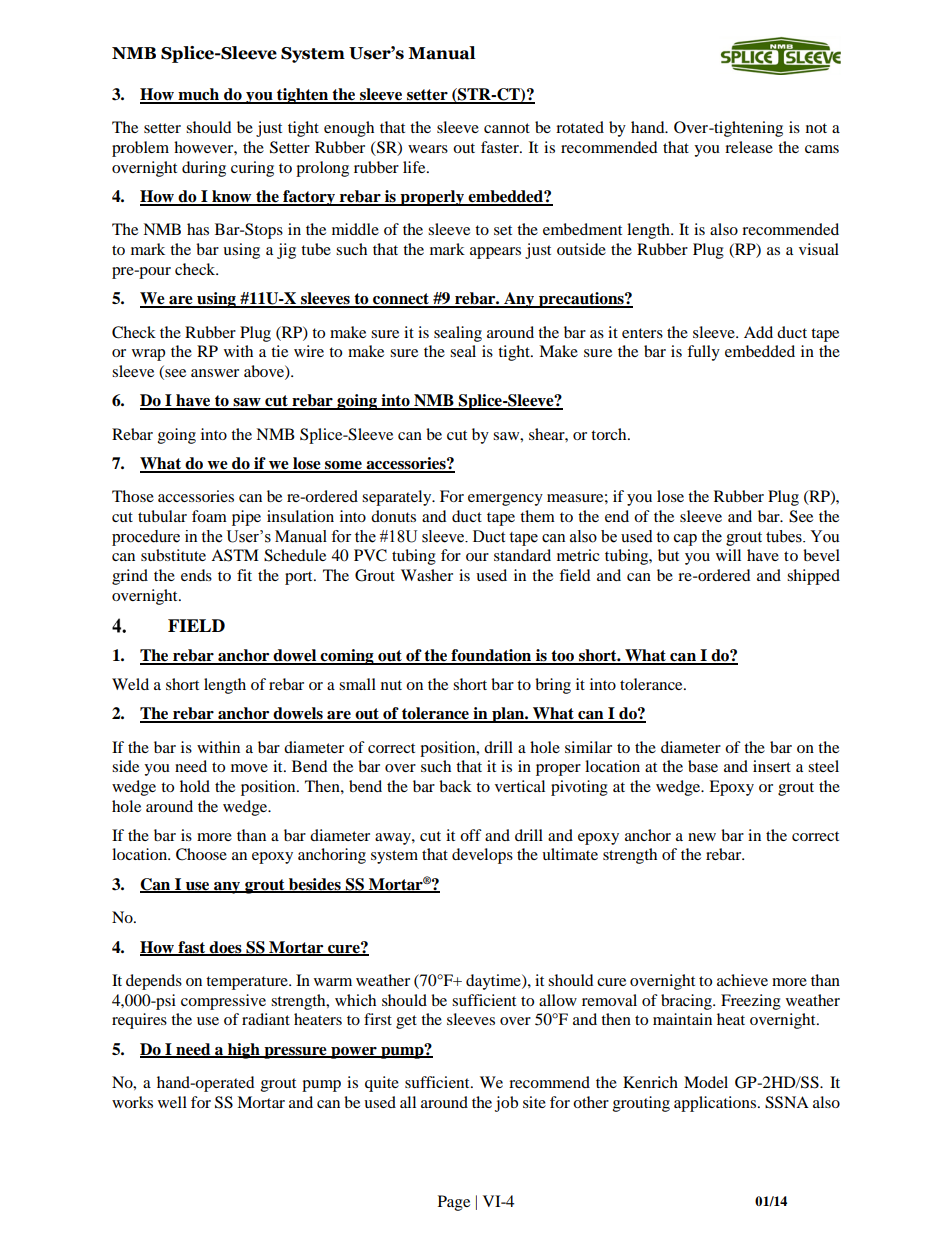 The height and width of the page is (1233, 952). I want to click on achieve, so click(742, 980).
